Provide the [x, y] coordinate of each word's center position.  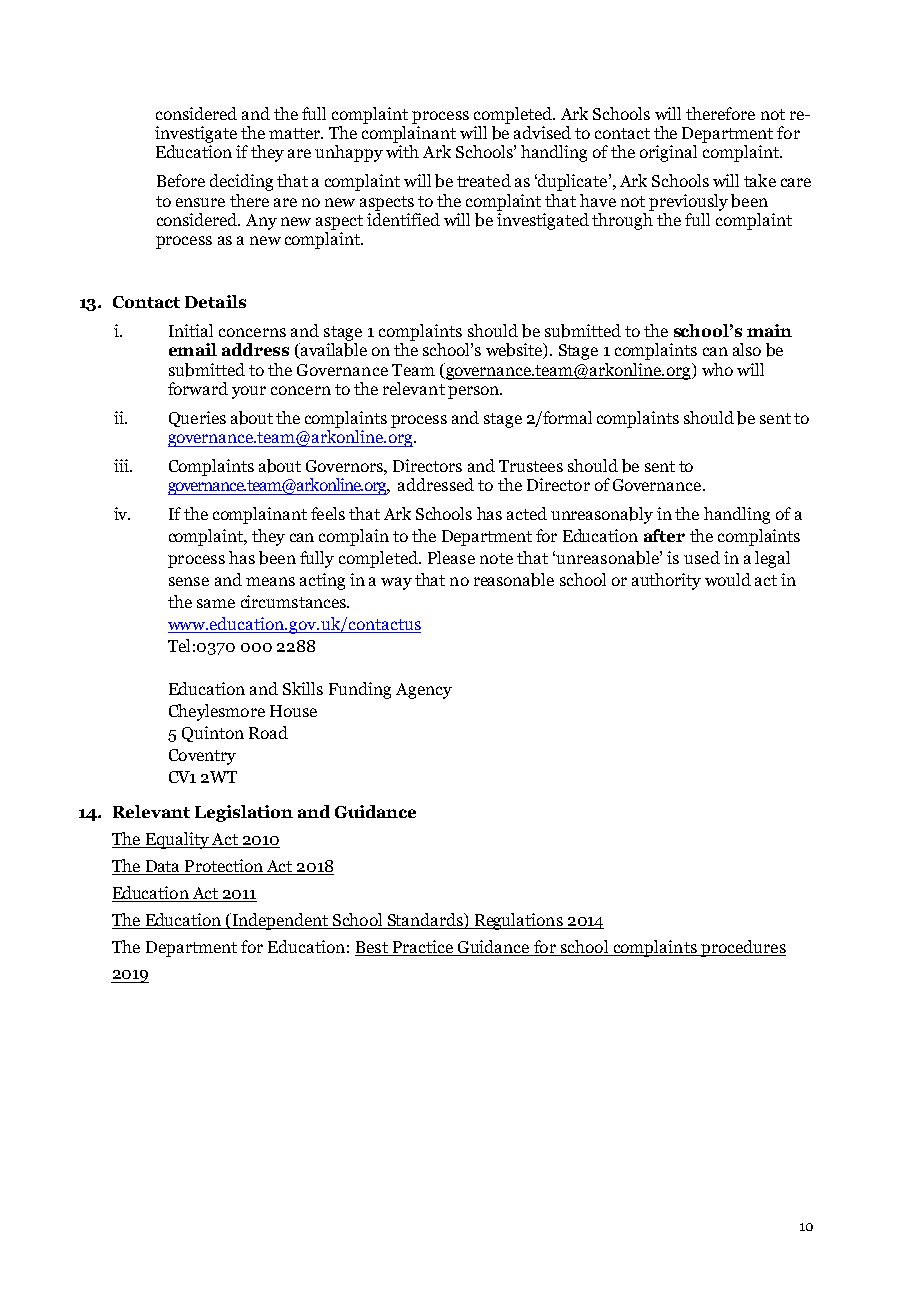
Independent [280, 921]
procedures [742, 948]
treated [484, 180]
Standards [426, 919]
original [668, 153]
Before [181, 180]
